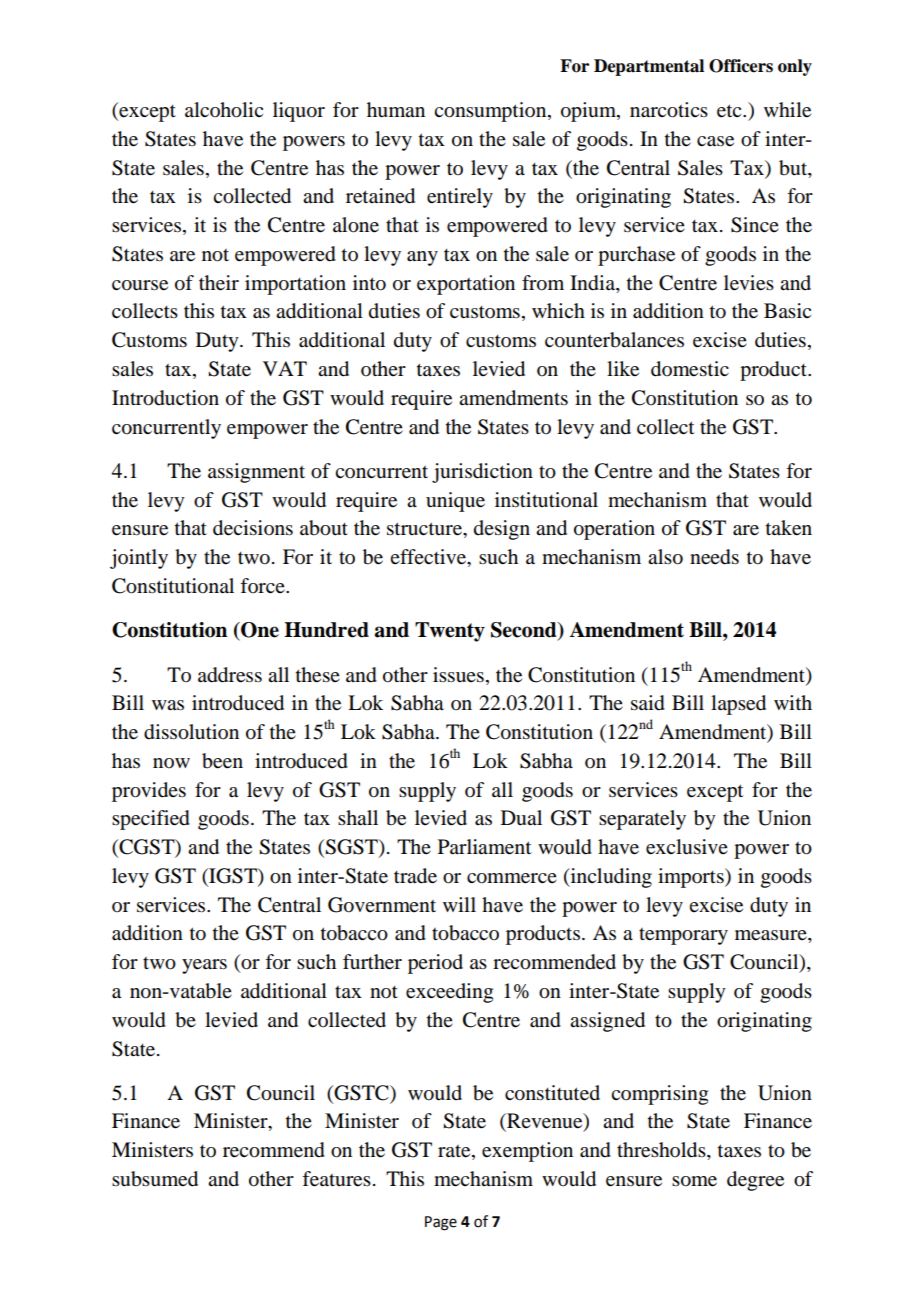 This screenshot has height=1308, width=924. I want to click on exportation, so click(466, 285).
